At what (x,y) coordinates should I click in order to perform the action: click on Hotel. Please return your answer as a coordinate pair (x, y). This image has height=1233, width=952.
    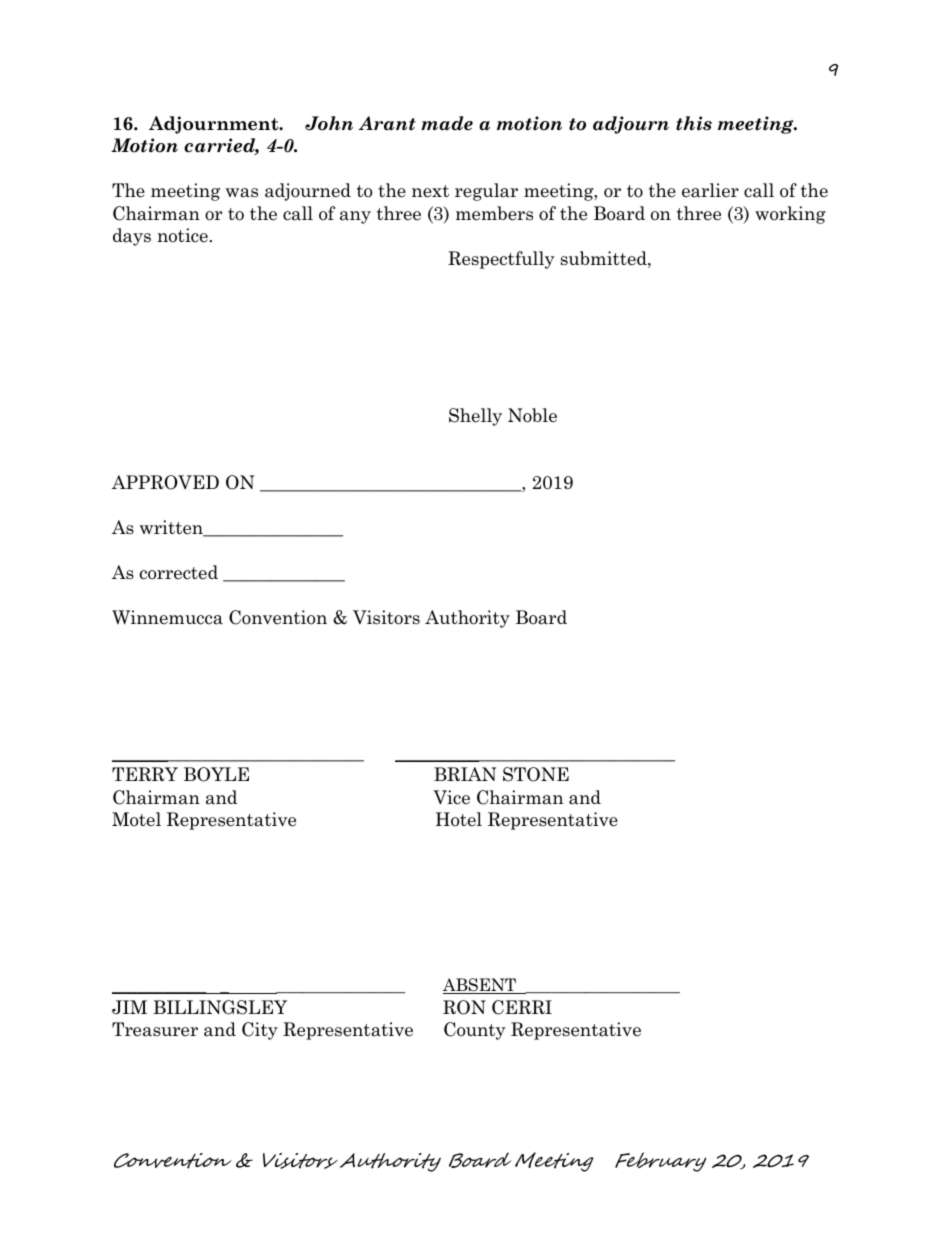
    Looking at the image, I should click on (459, 819).
